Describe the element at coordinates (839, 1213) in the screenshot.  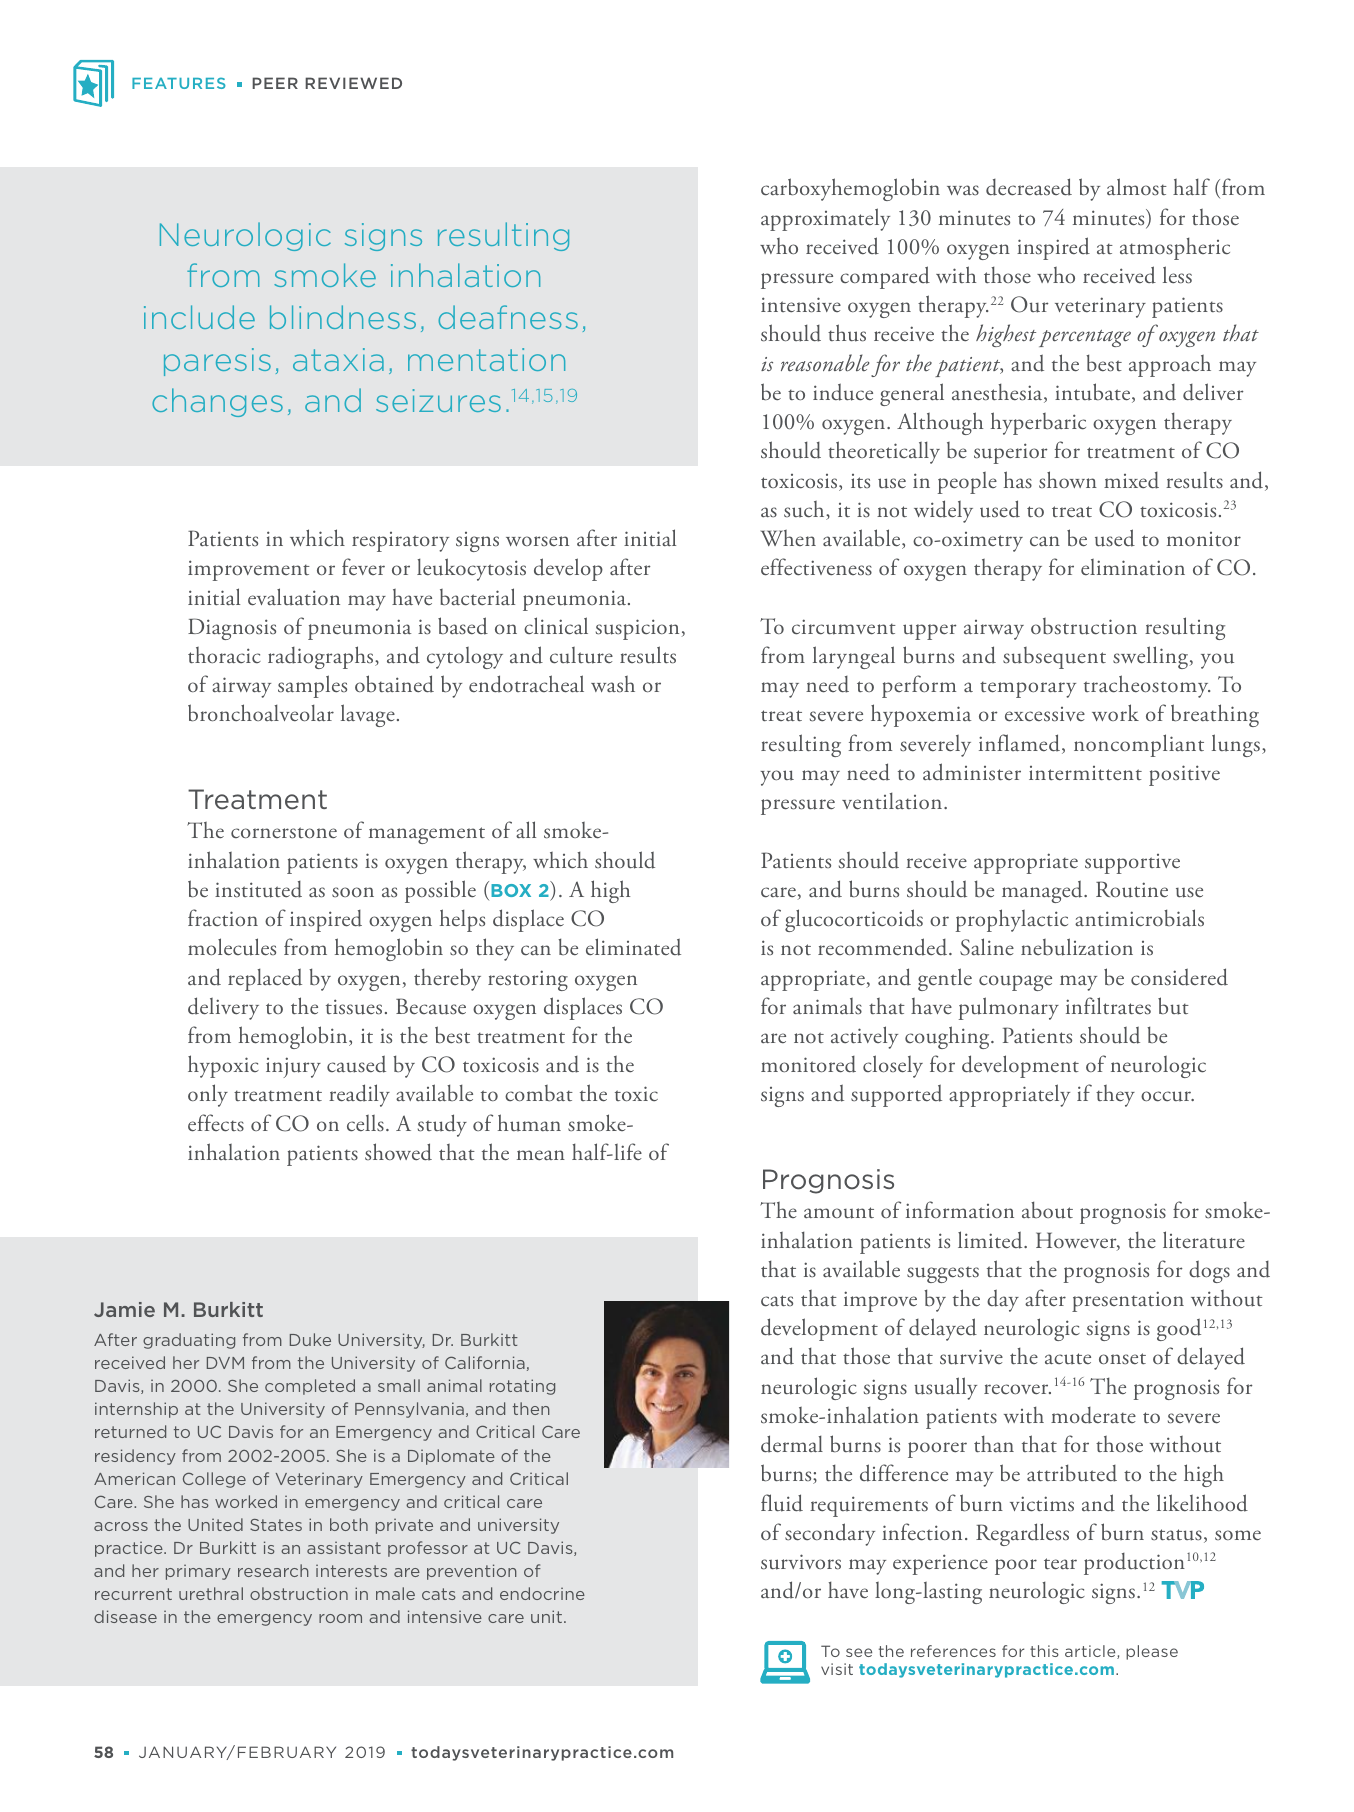
I see `amount` at that location.
